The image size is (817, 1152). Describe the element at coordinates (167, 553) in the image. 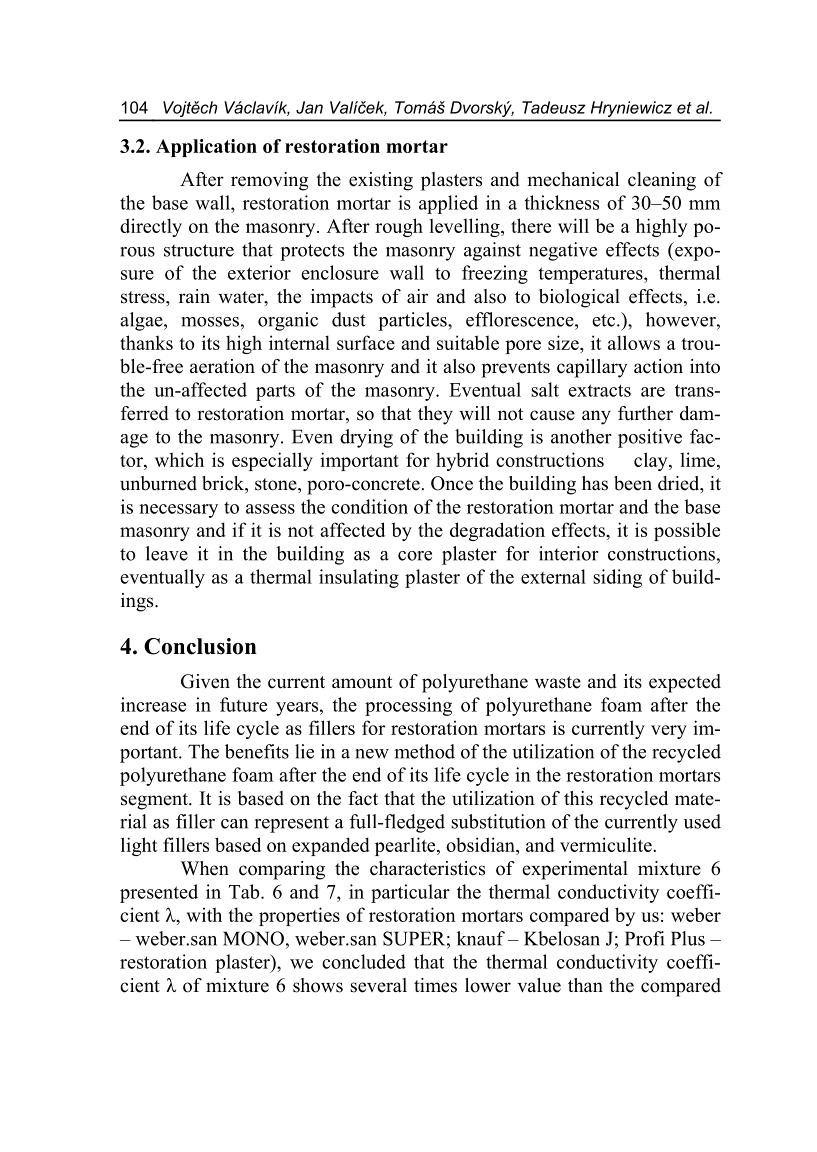

I see `leave` at that location.
